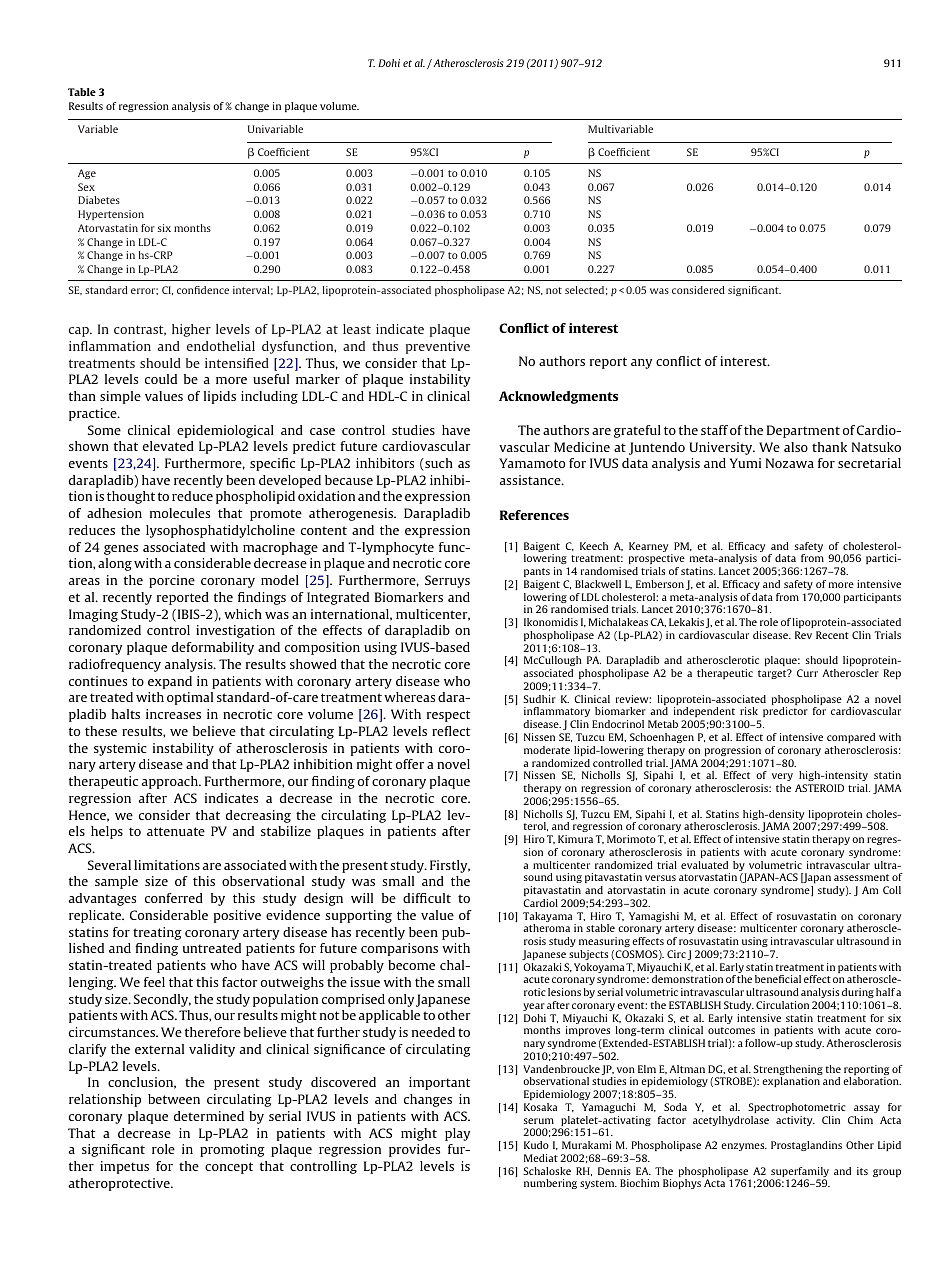 The width and height of the image is (952, 1270). What do you see at coordinates (99, 200) in the image?
I see `Diabetes` at bounding box center [99, 200].
